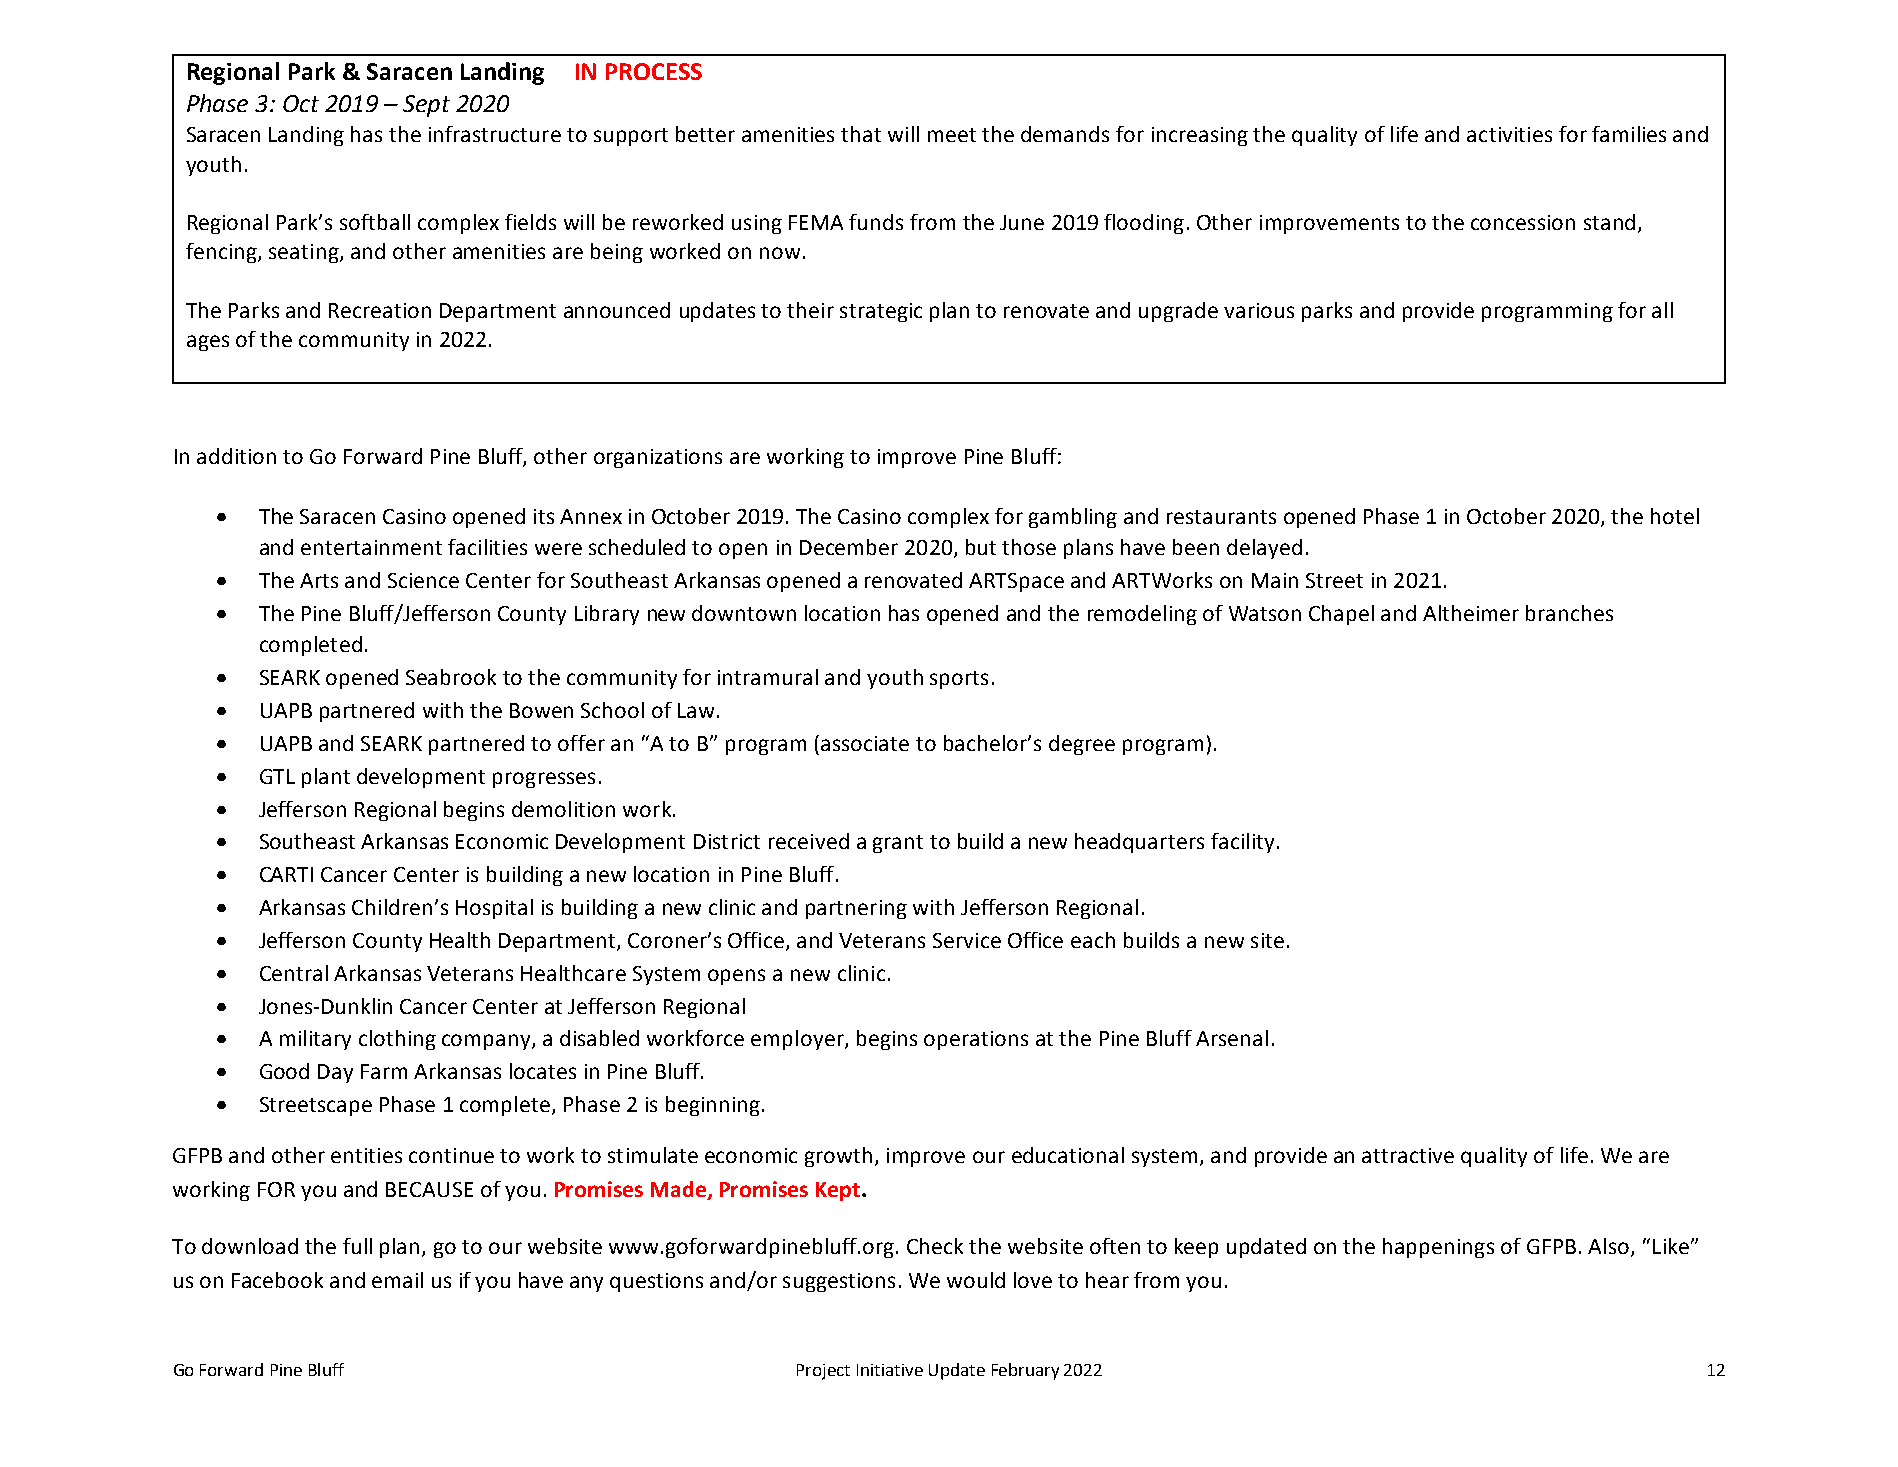  What do you see at coordinates (1569, 613) in the page?
I see `branches` at bounding box center [1569, 613].
